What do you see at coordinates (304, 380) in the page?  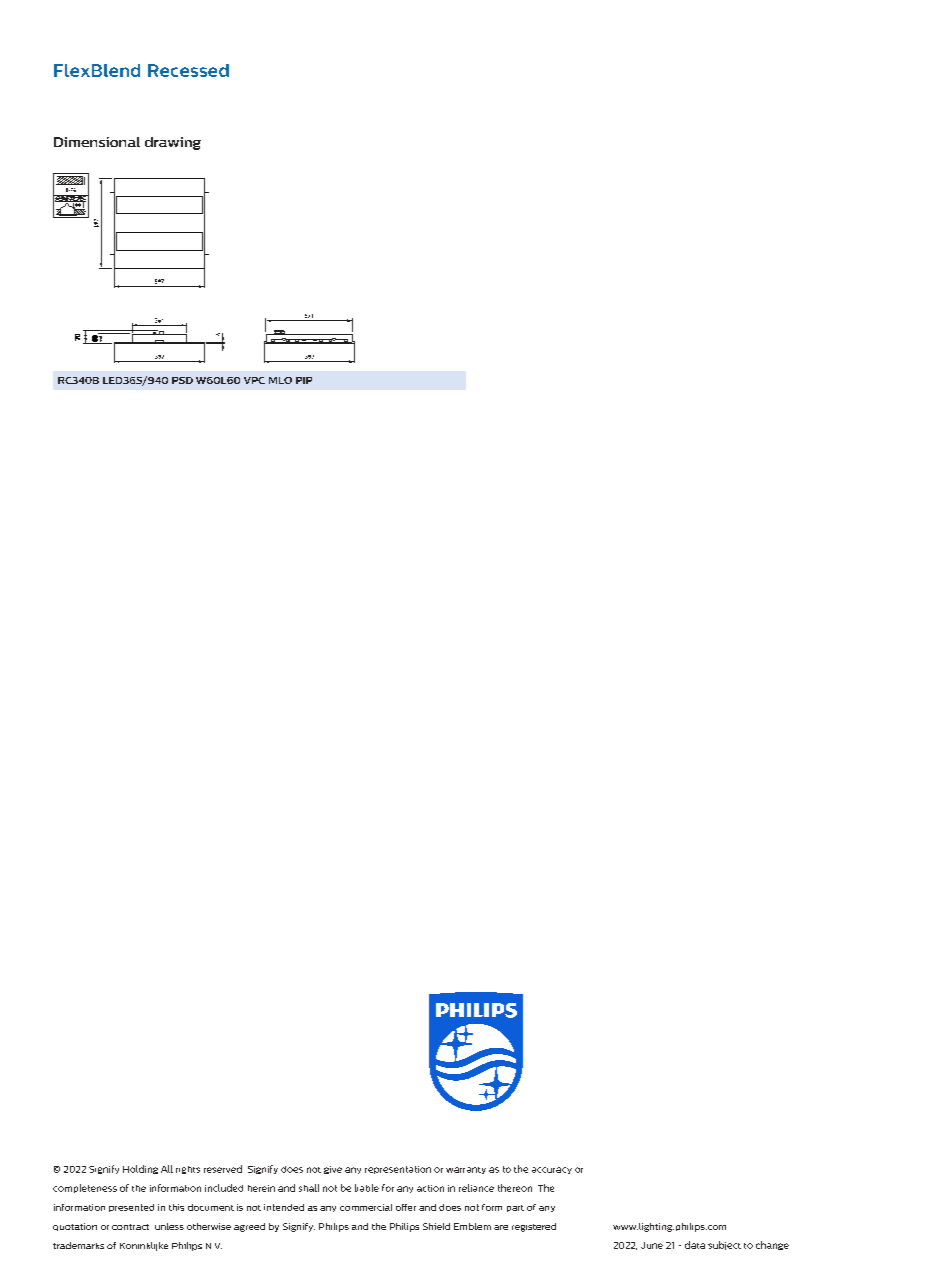 I see `PIP` at bounding box center [304, 380].
